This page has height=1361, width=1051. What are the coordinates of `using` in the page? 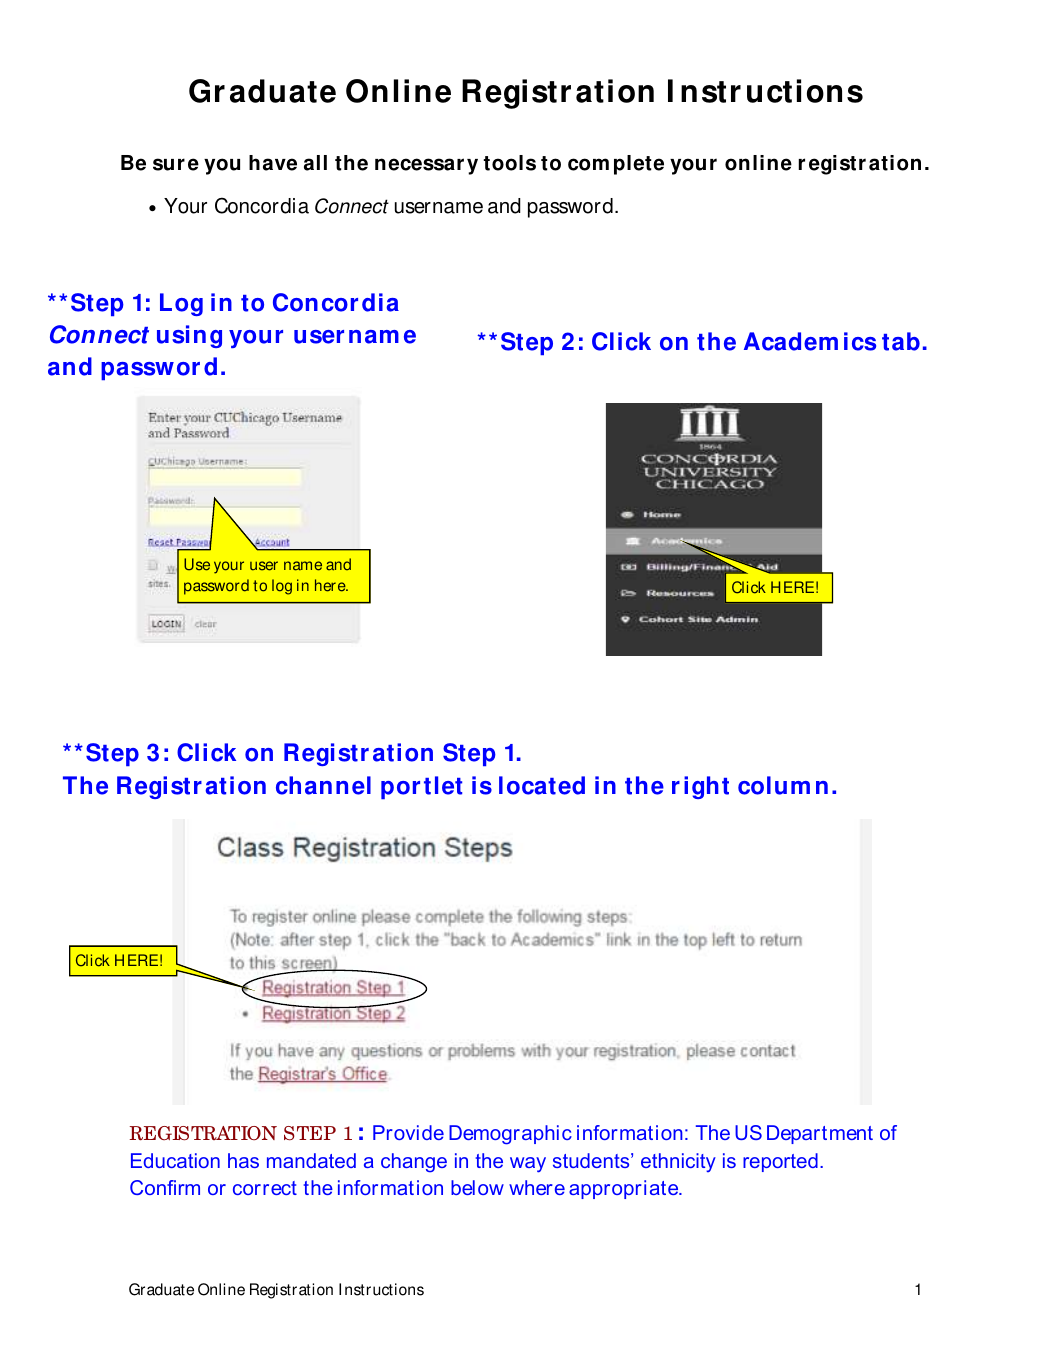 It's located at (189, 336).
